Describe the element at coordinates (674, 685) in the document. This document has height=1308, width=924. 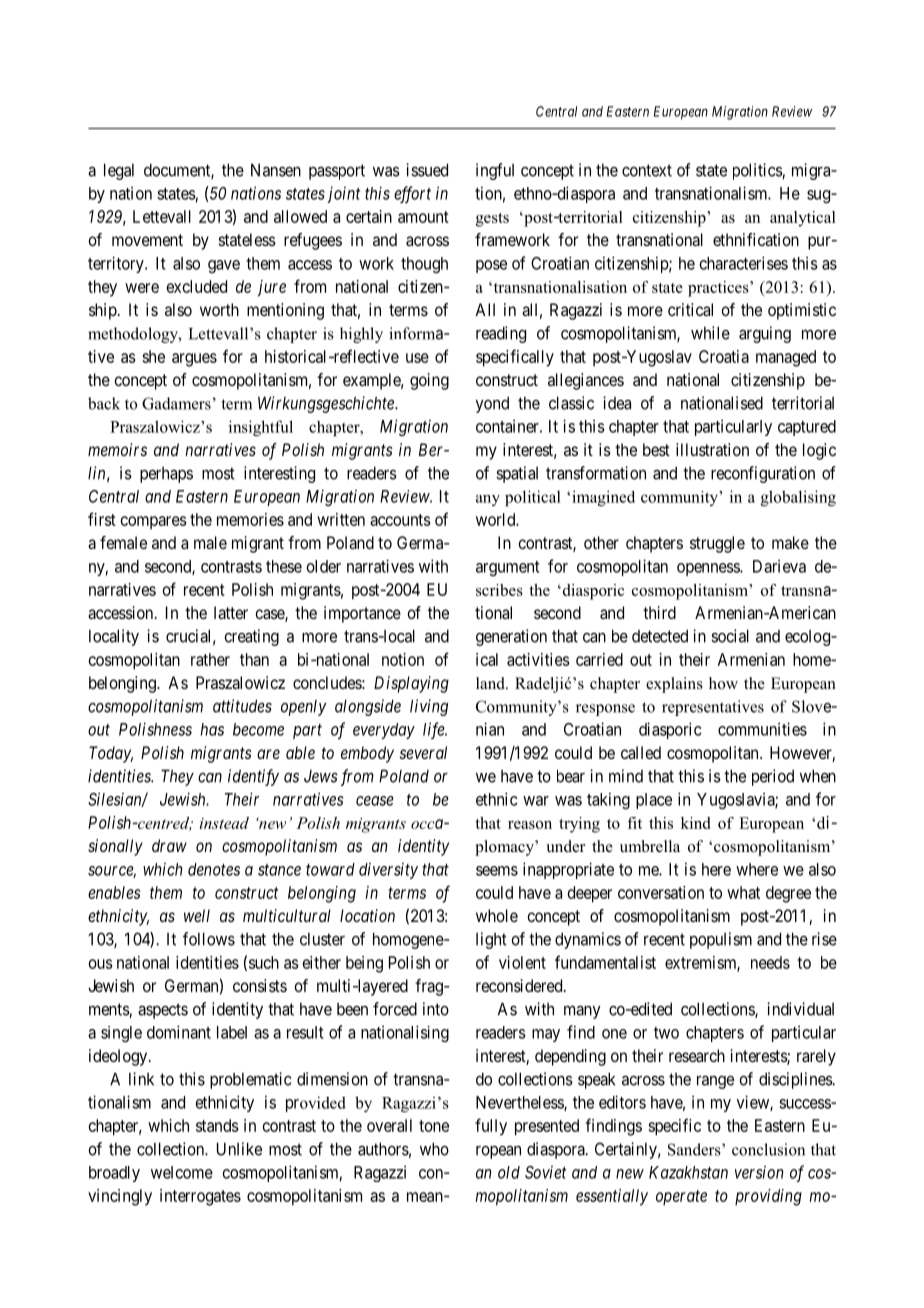
I see `explains` at that location.
